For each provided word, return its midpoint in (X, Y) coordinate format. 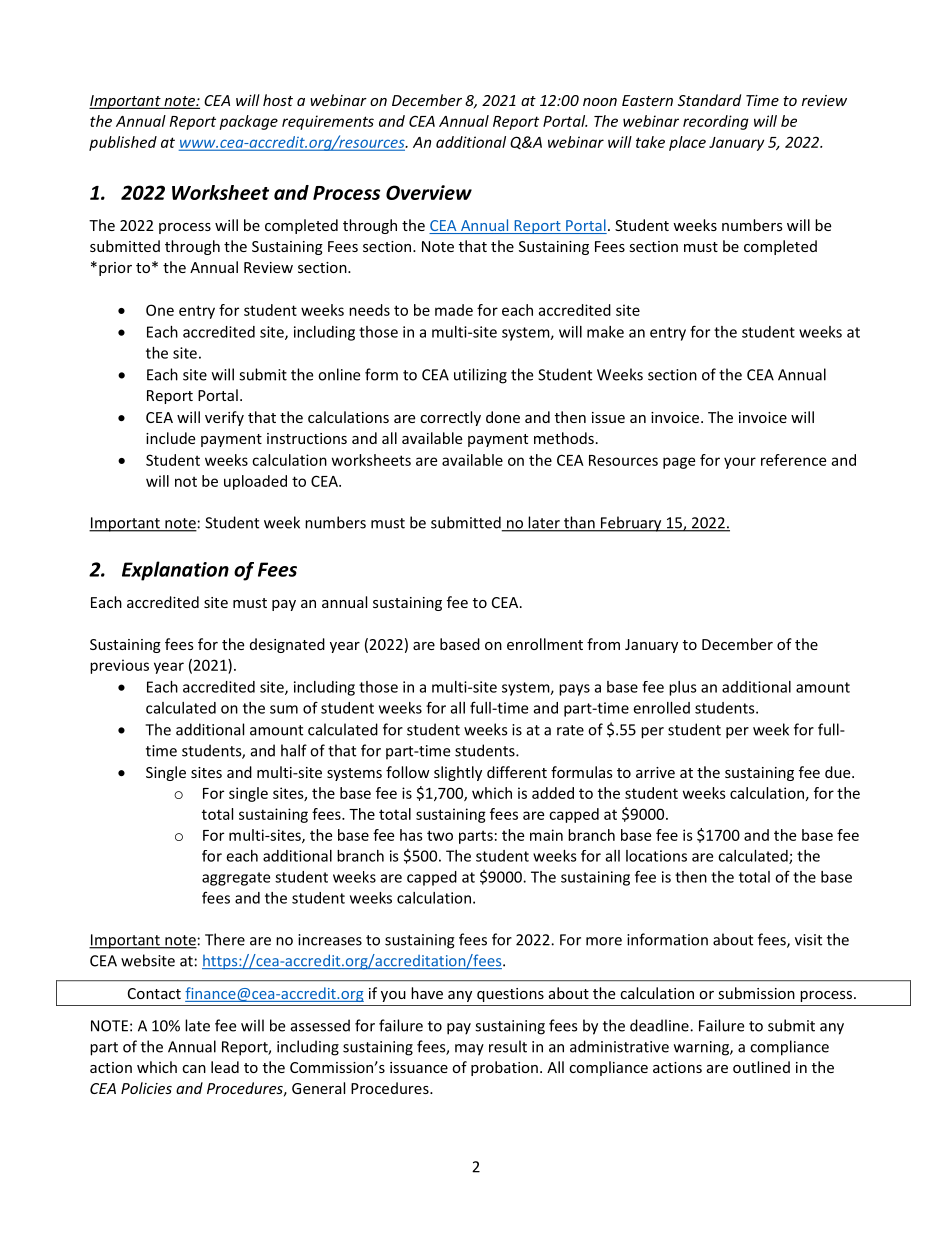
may (469, 1050)
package (248, 122)
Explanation (175, 571)
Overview (429, 192)
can (194, 1069)
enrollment (545, 644)
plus (683, 688)
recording (716, 122)
